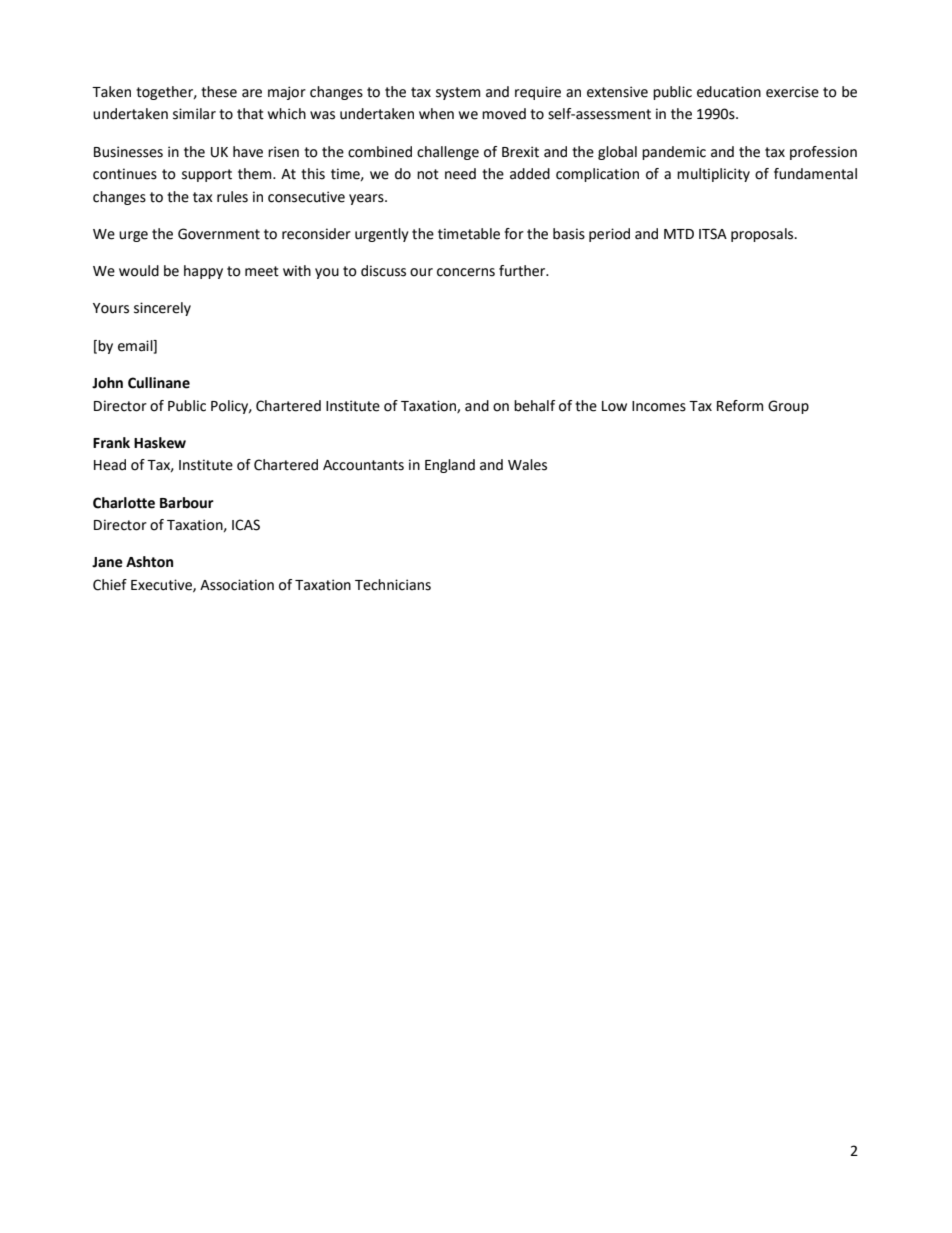  What do you see at coordinates (534, 406) in the screenshot?
I see `behalf` at bounding box center [534, 406].
